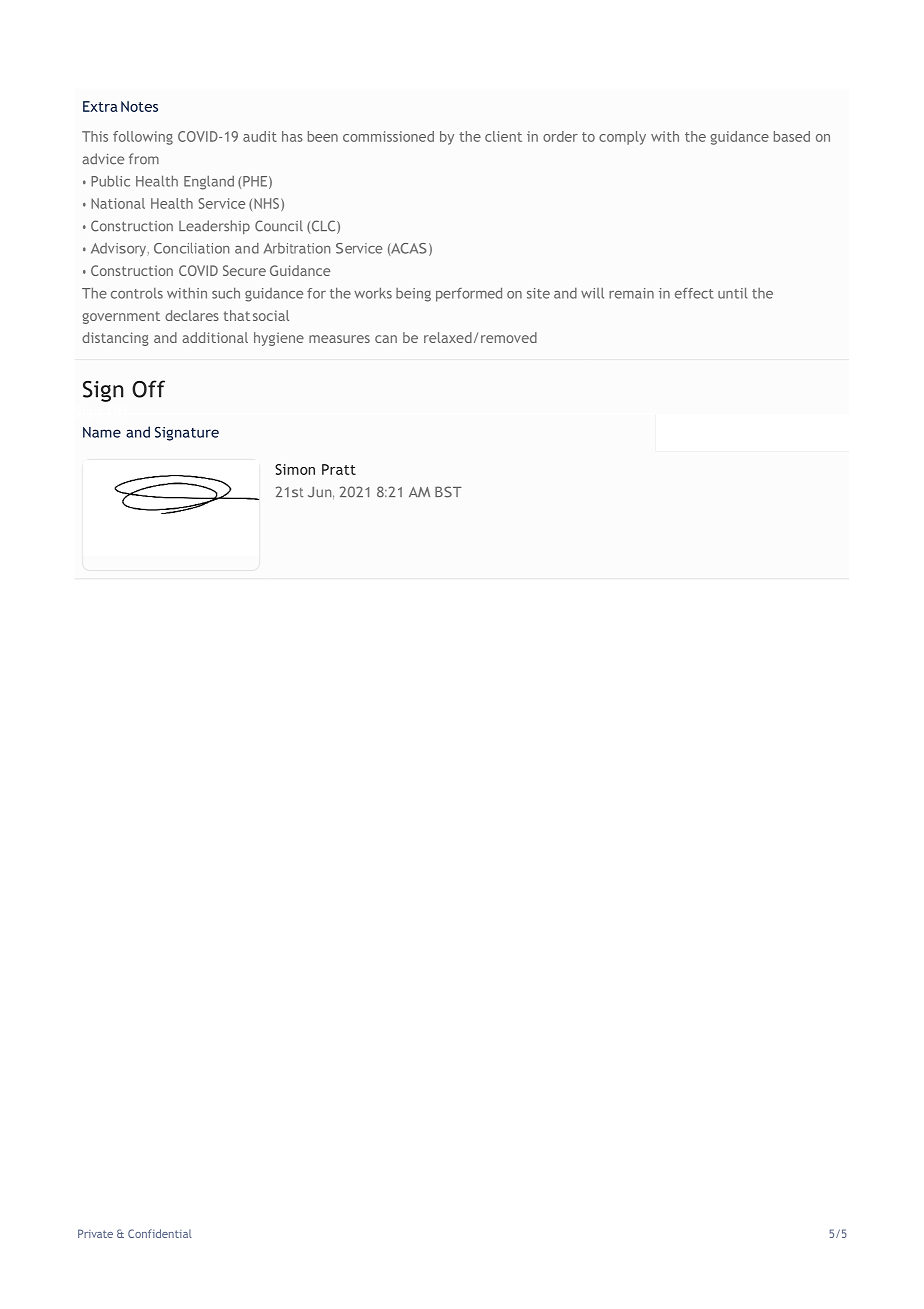  What do you see at coordinates (339, 339) in the document?
I see `measures` at bounding box center [339, 339].
